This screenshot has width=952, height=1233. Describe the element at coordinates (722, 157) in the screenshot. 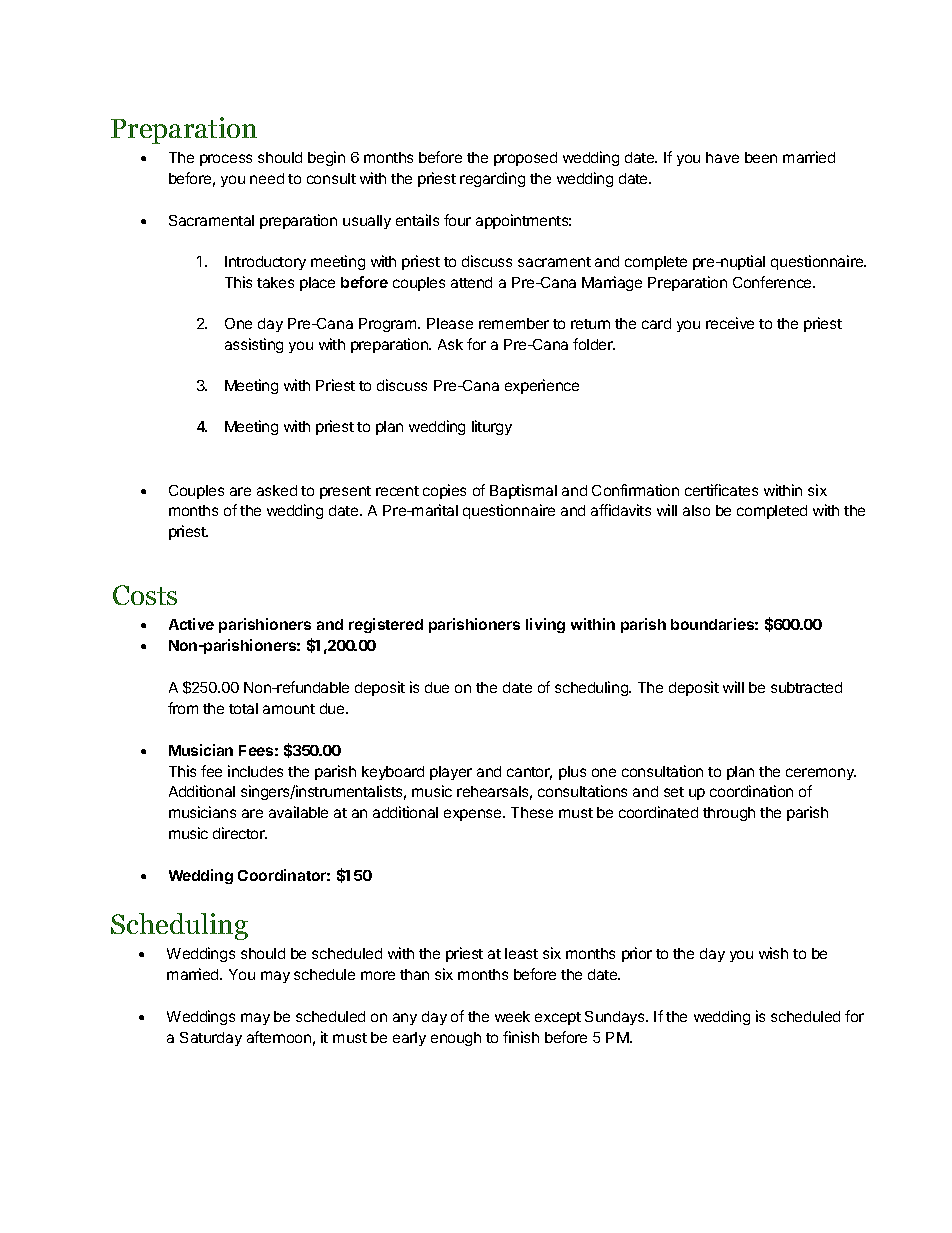

I see `have` at that location.
